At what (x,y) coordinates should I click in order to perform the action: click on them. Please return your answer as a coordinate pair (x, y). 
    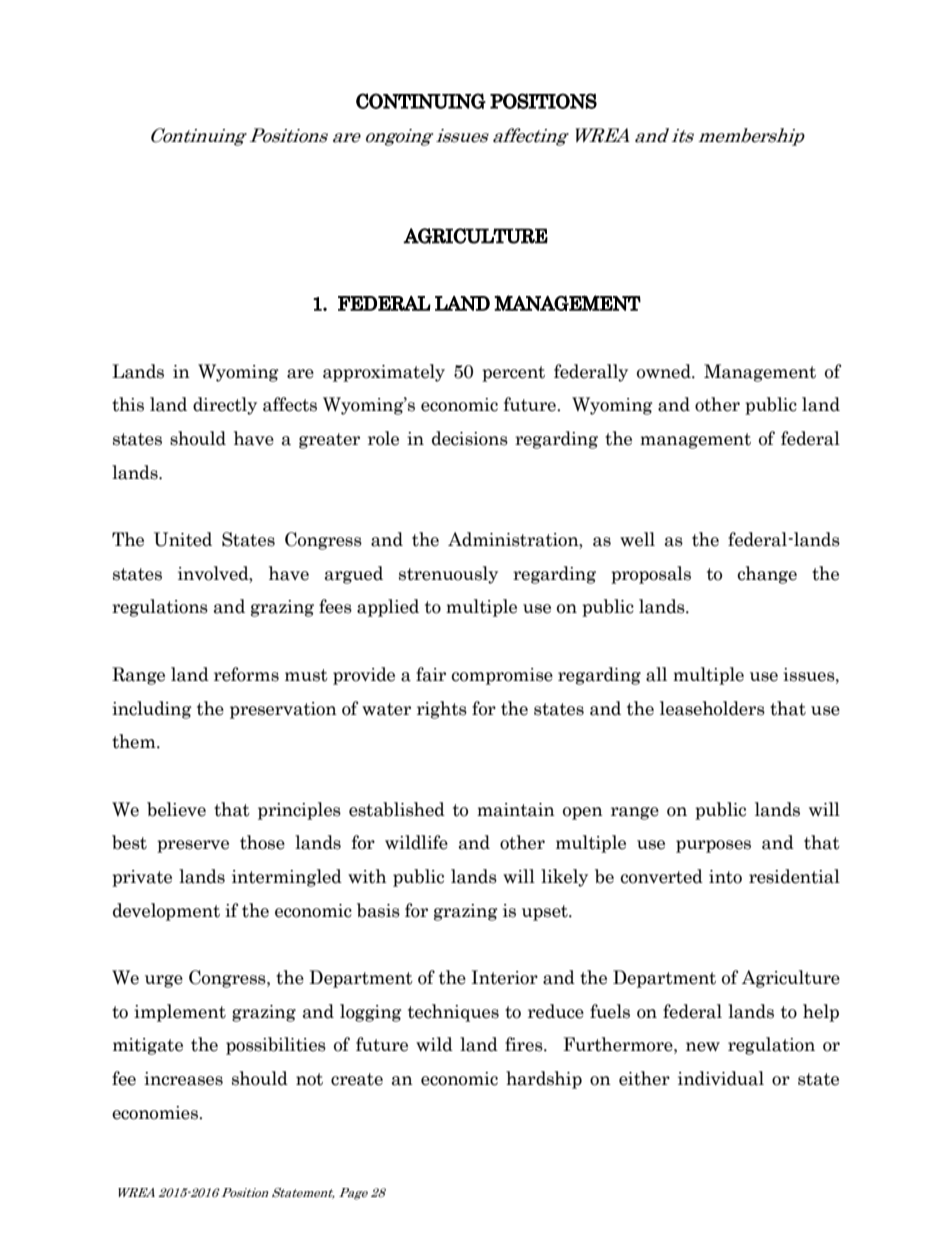
    Looking at the image, I should click on (135, 741).
